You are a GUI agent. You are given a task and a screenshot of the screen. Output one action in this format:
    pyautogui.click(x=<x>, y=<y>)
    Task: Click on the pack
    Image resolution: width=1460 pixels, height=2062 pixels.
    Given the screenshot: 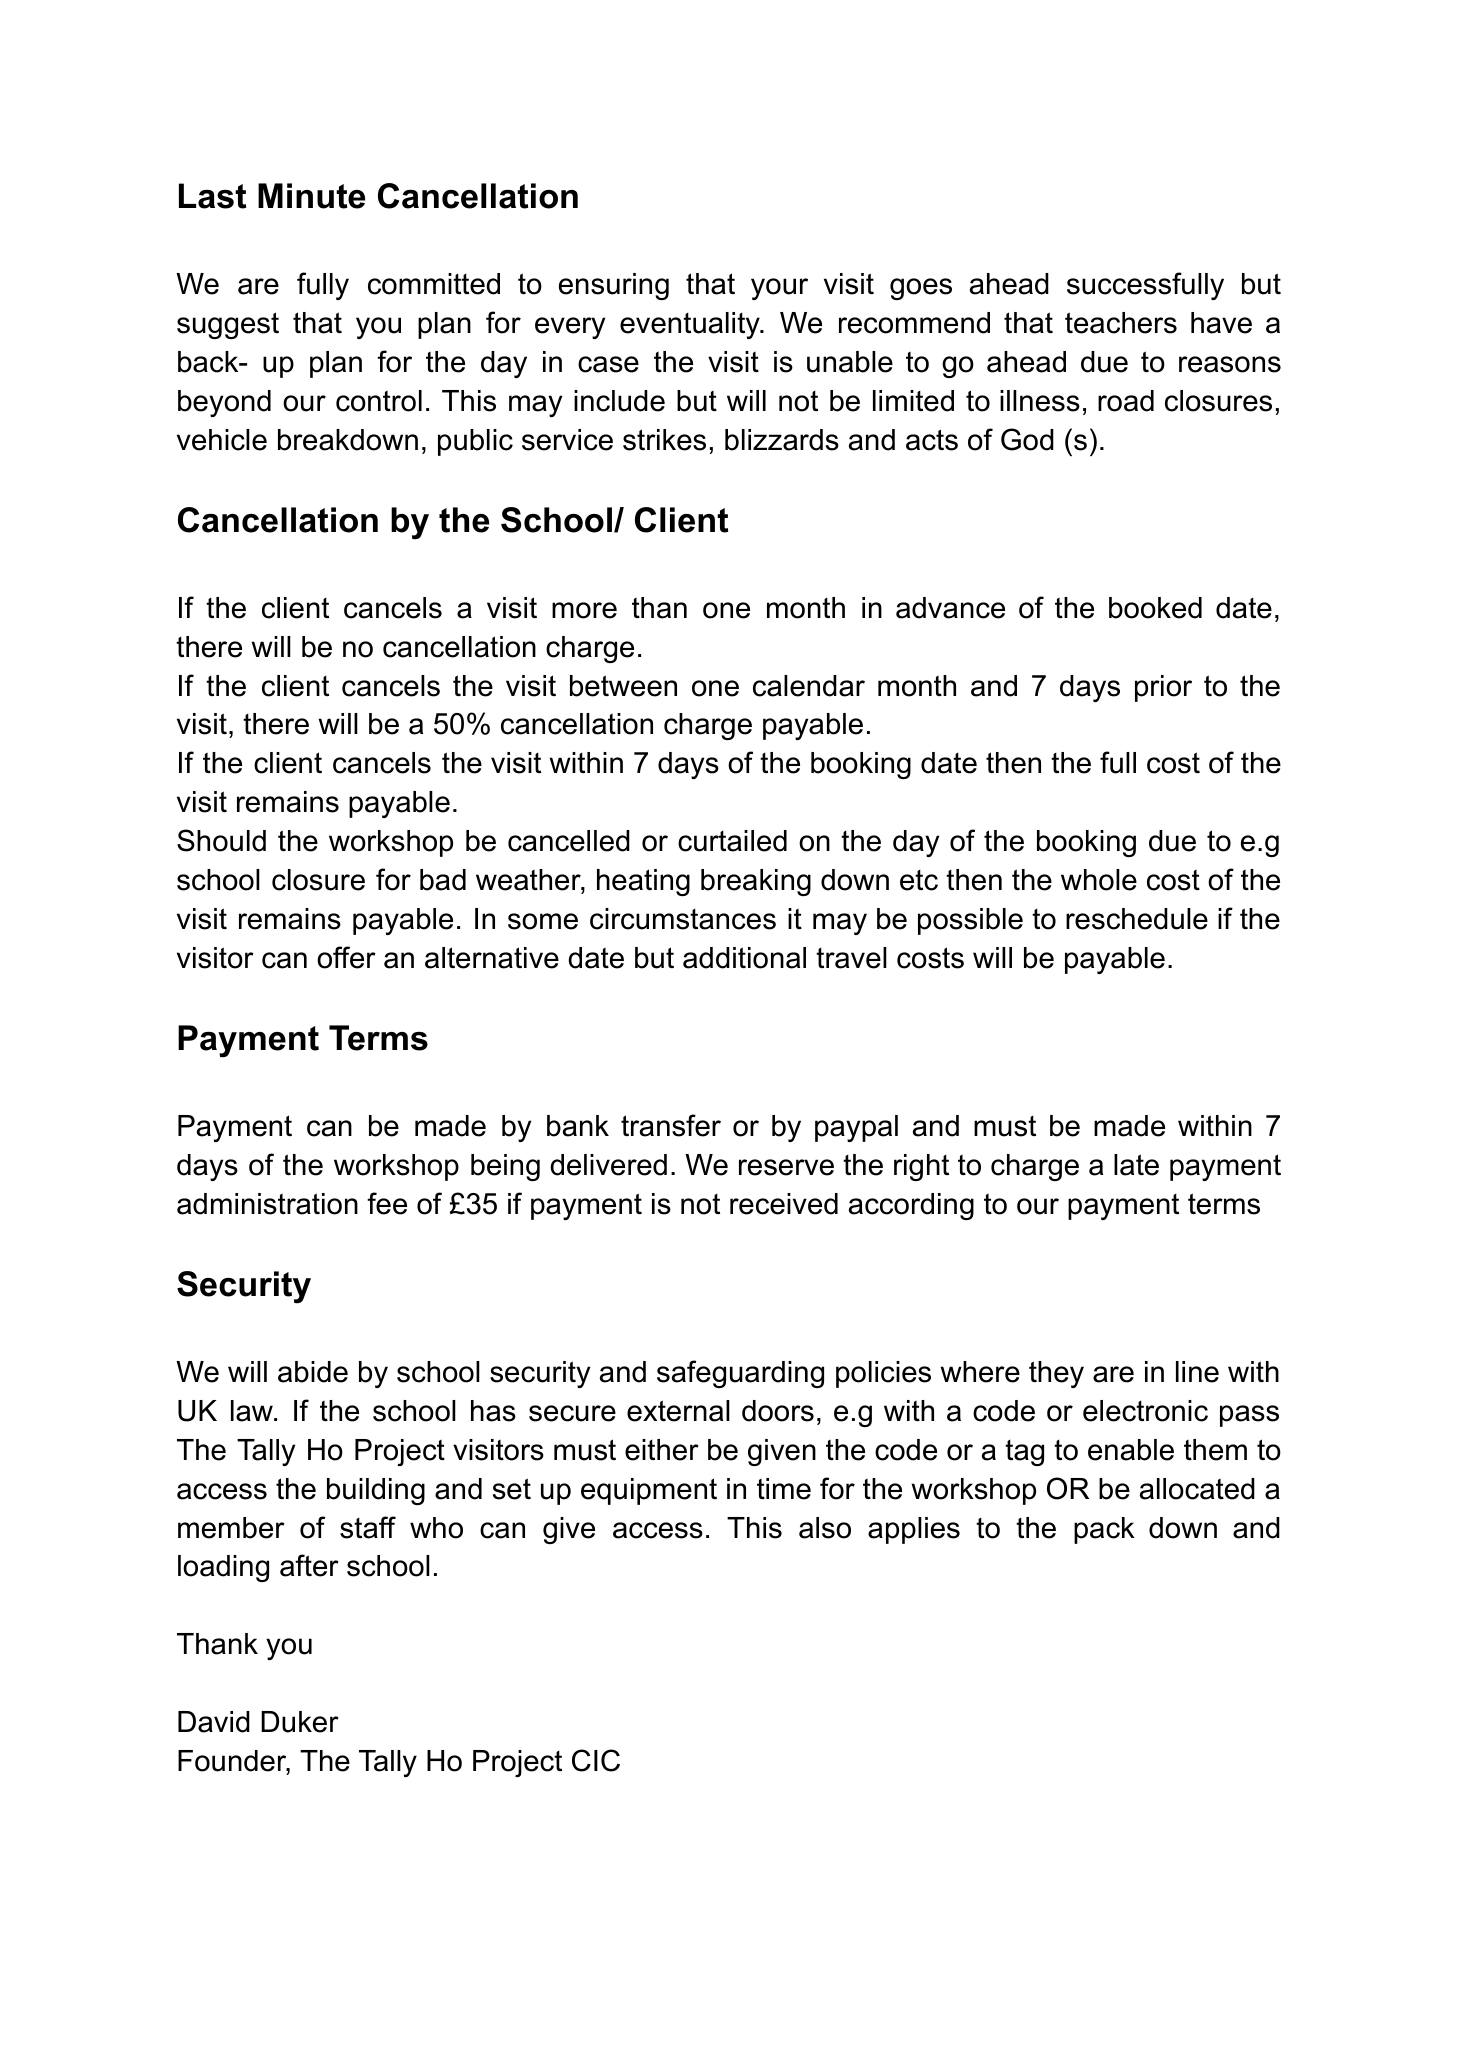 What is the action you would take?
    pyautogui.click(x=1104, y=1530)
